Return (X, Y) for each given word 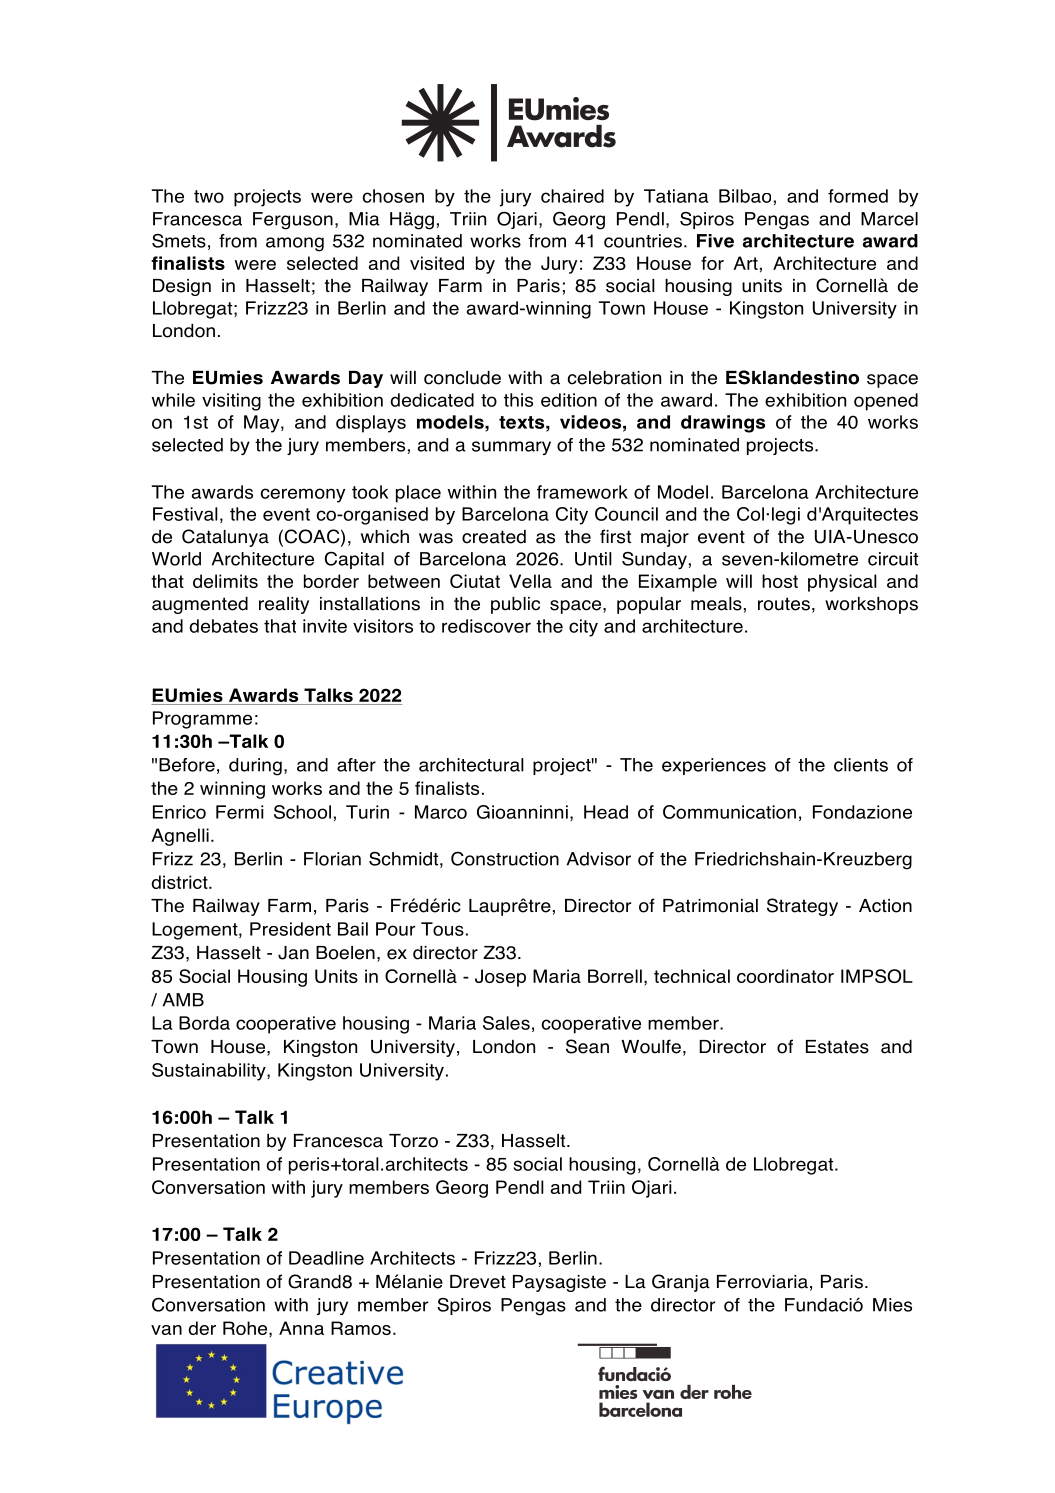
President (290, 929)
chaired (572, 196)
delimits (225, 581)
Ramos (361, 1328)
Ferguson (293, 221)
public (515, 605)
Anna (301, 1328)
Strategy (802, 907)
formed (858, 196)
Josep (500, 978)
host (780, 581)
